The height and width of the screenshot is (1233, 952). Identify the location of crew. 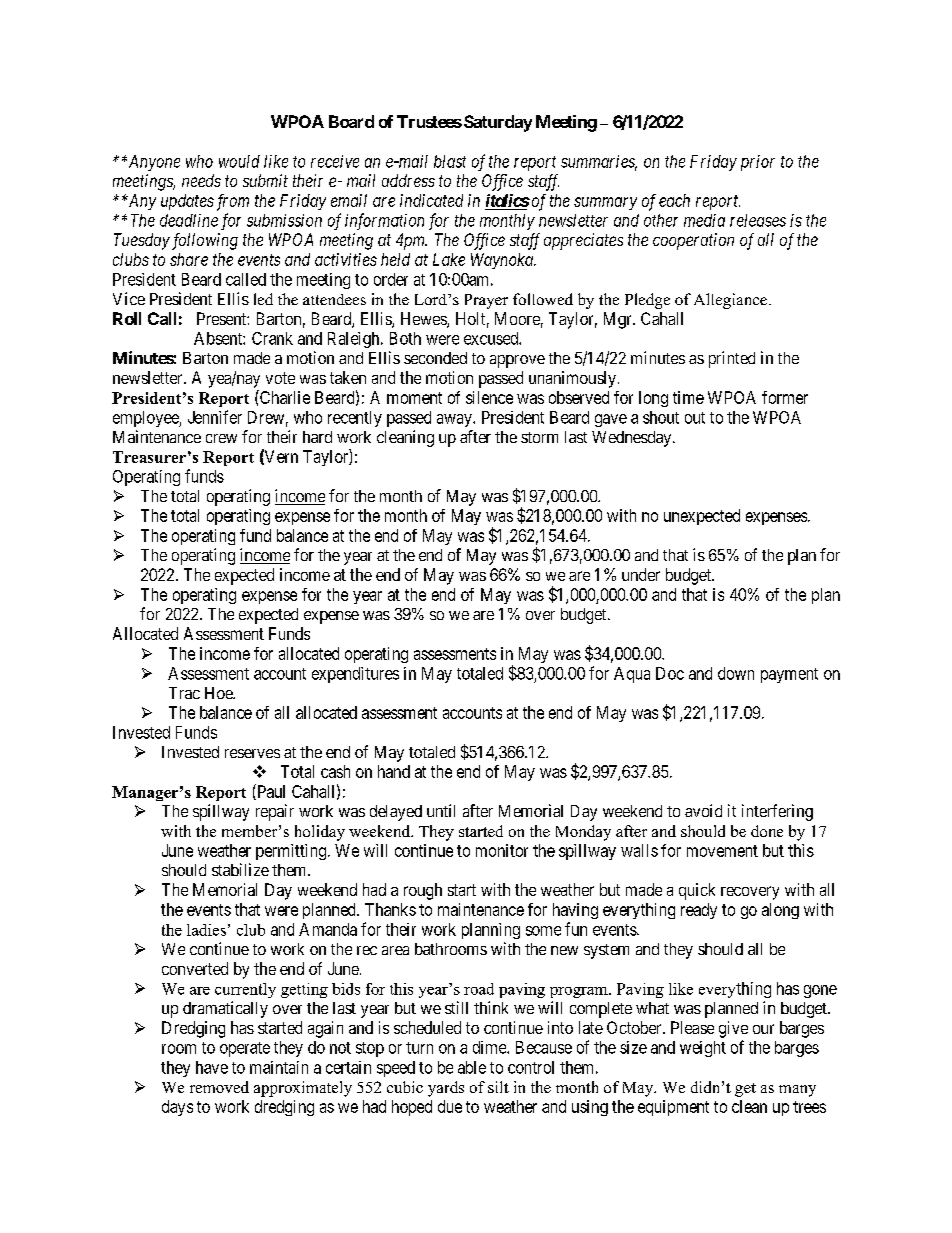
(221, 438).
